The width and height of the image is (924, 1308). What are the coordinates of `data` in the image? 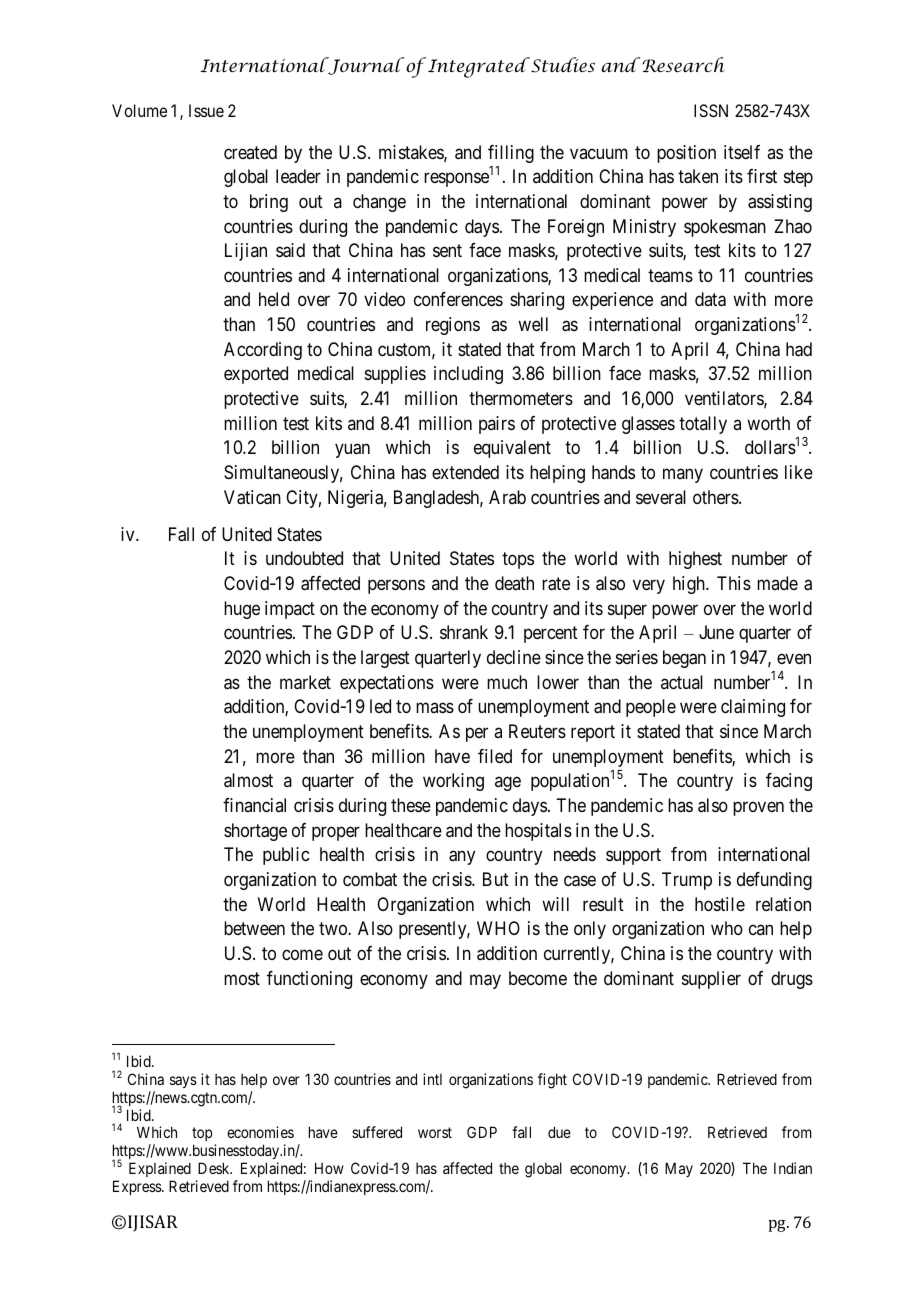 It's located at (710, 299).
